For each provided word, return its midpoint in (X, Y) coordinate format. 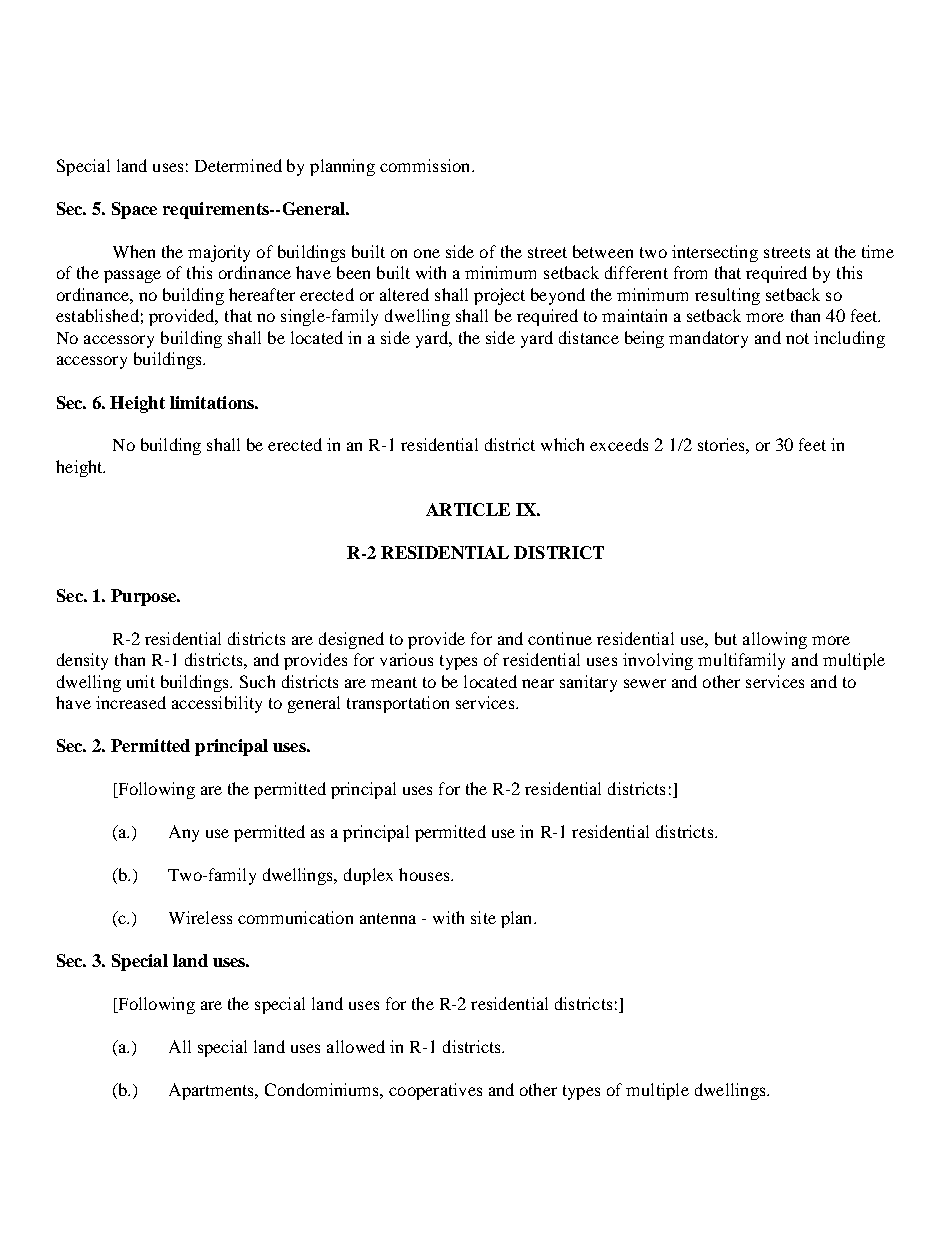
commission (426, 165)
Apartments (213, 1091)
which (562, 444)
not (797, 338)
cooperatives (435, 1091)
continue (560, 638)
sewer (645, 683)
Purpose (144, 597)
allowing (775, 640)
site (483, 917)
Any (184, 833)
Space (134, 210)
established (97, 315)
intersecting (715, 253)
